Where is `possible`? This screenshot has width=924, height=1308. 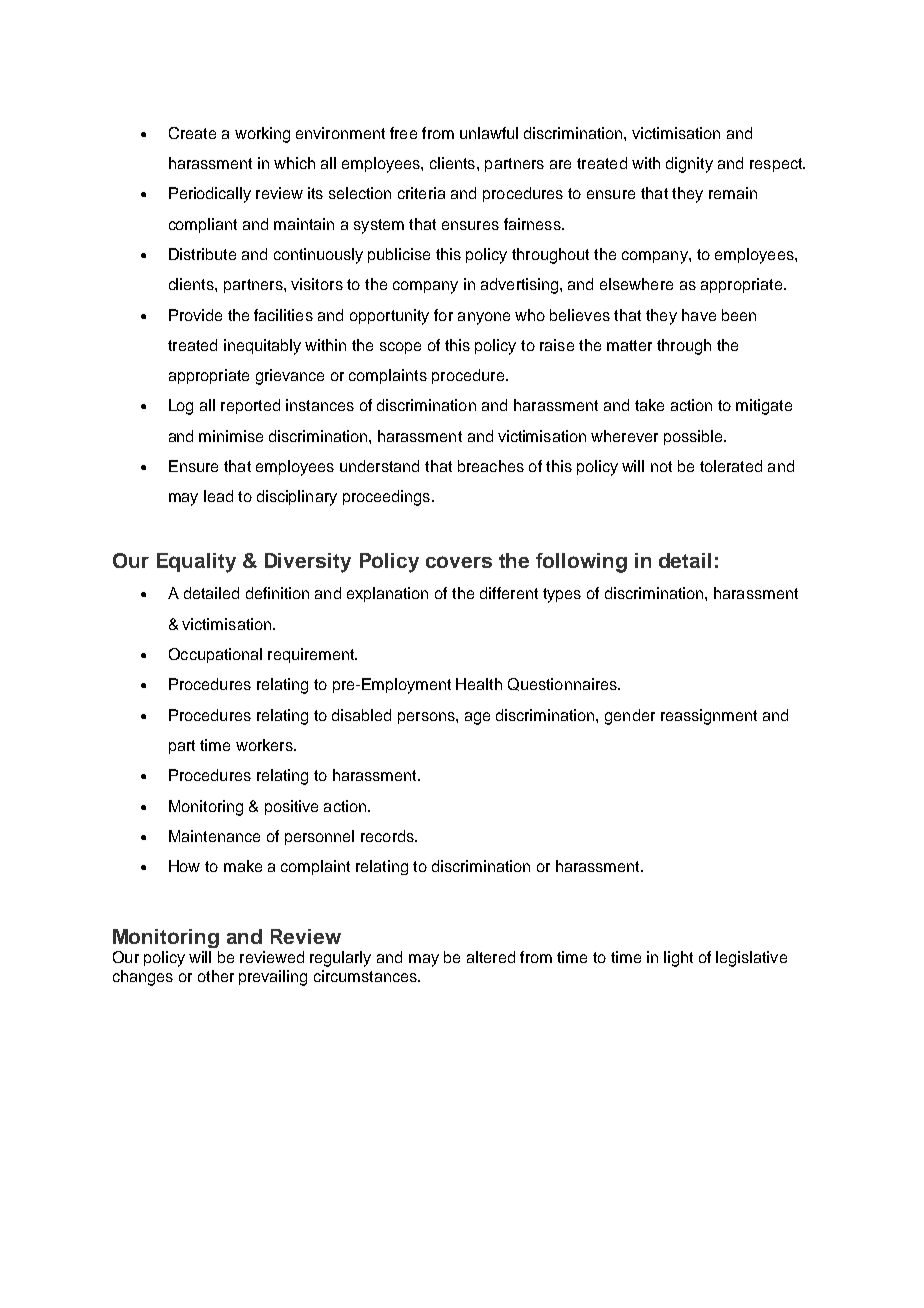 possible is located at coordinates (694, 437).
